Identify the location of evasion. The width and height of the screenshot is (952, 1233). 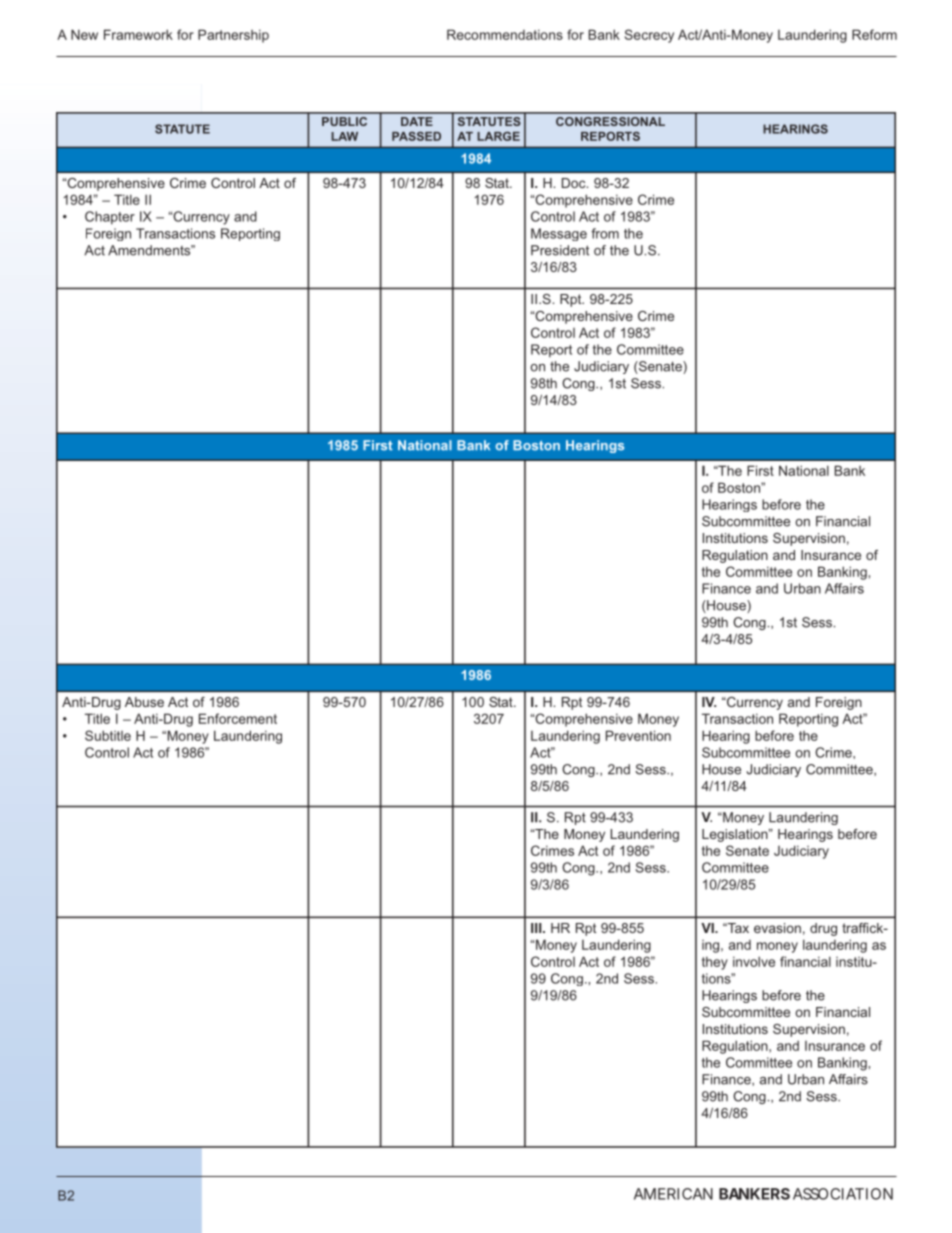
(777, 928).
